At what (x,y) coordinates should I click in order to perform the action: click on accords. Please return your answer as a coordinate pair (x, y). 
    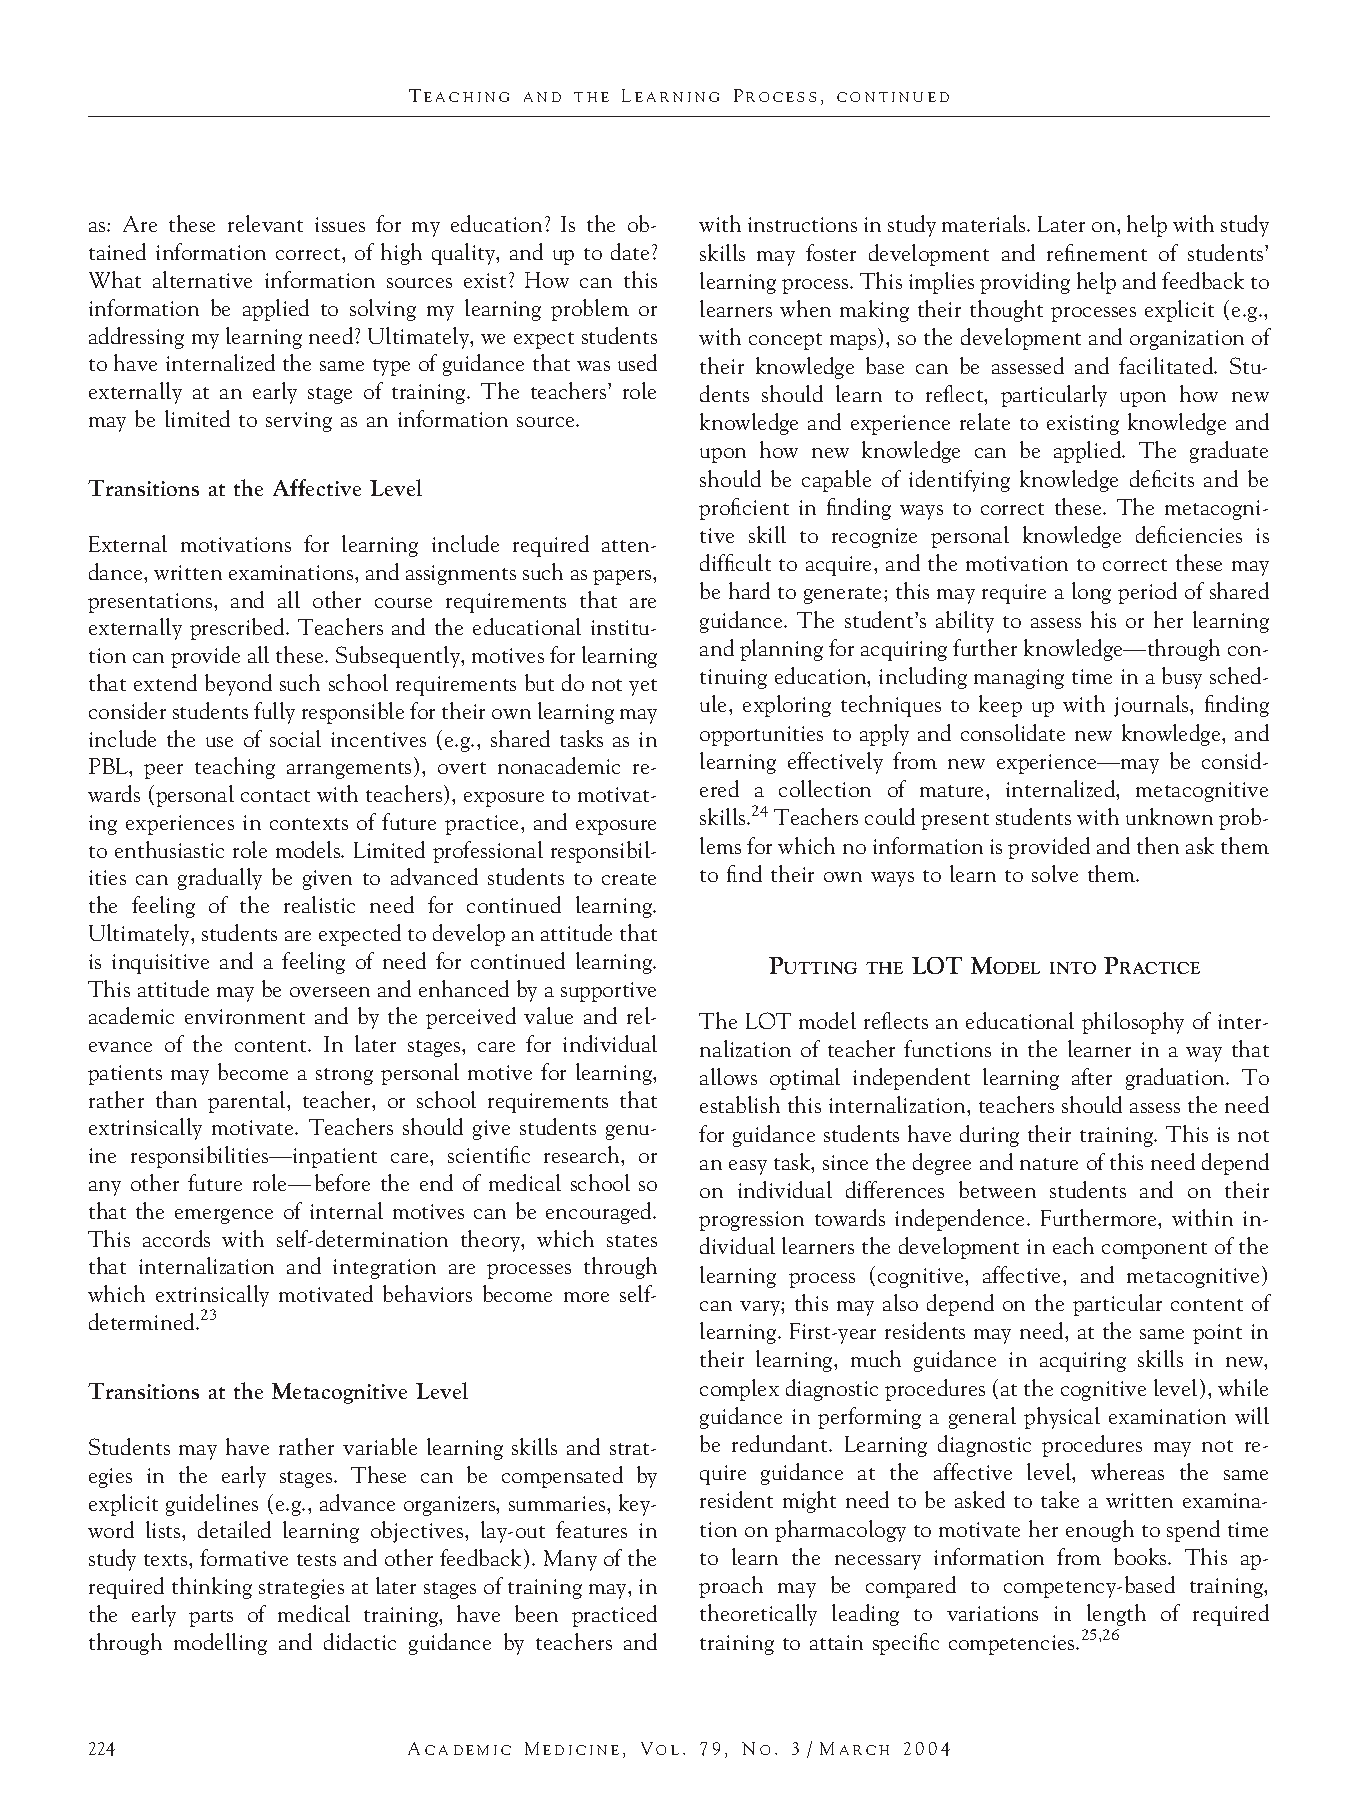
    Looking at the image, I should click on (176, 1238).
